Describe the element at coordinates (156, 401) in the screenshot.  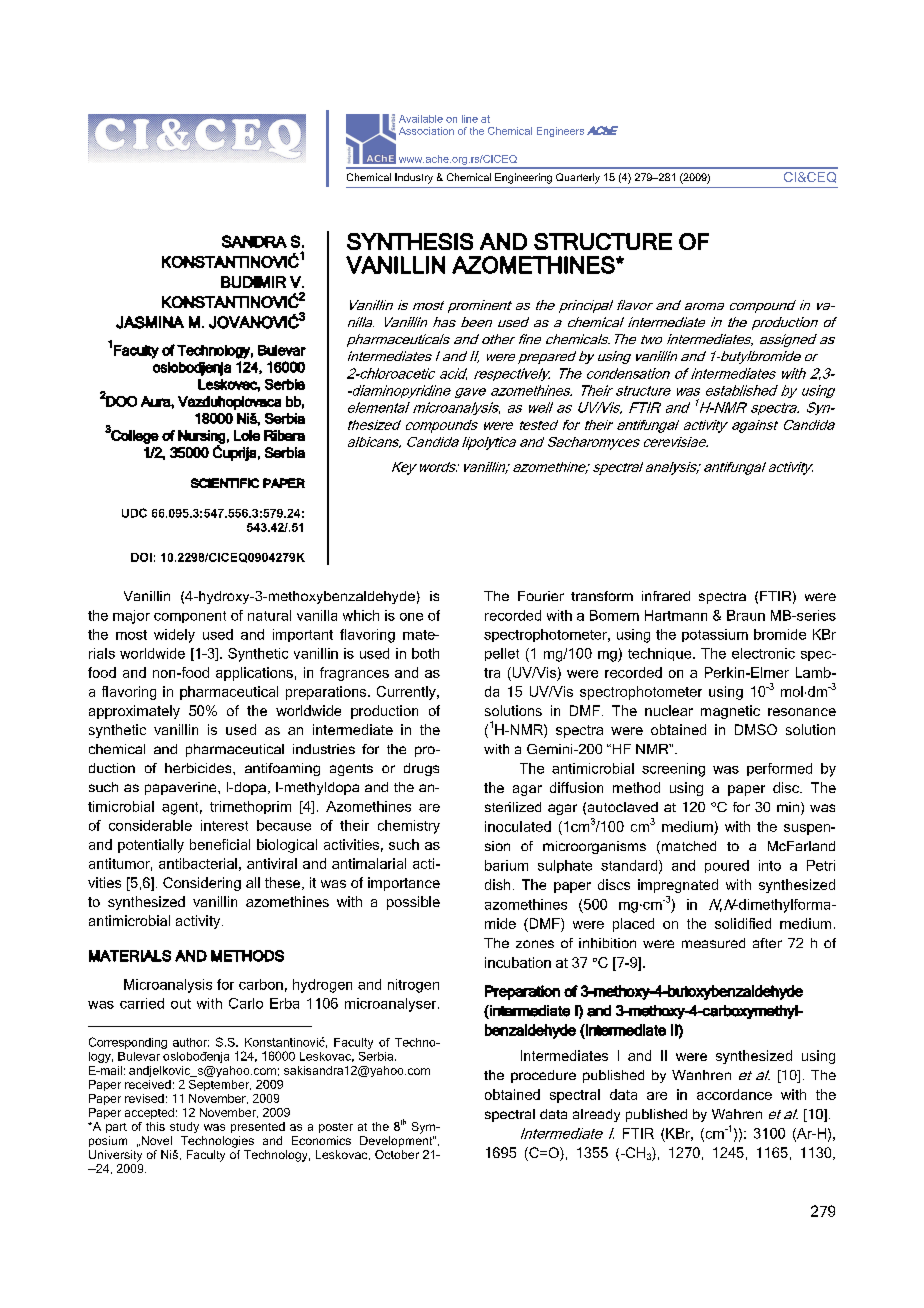
I see `Aura` at that location.
